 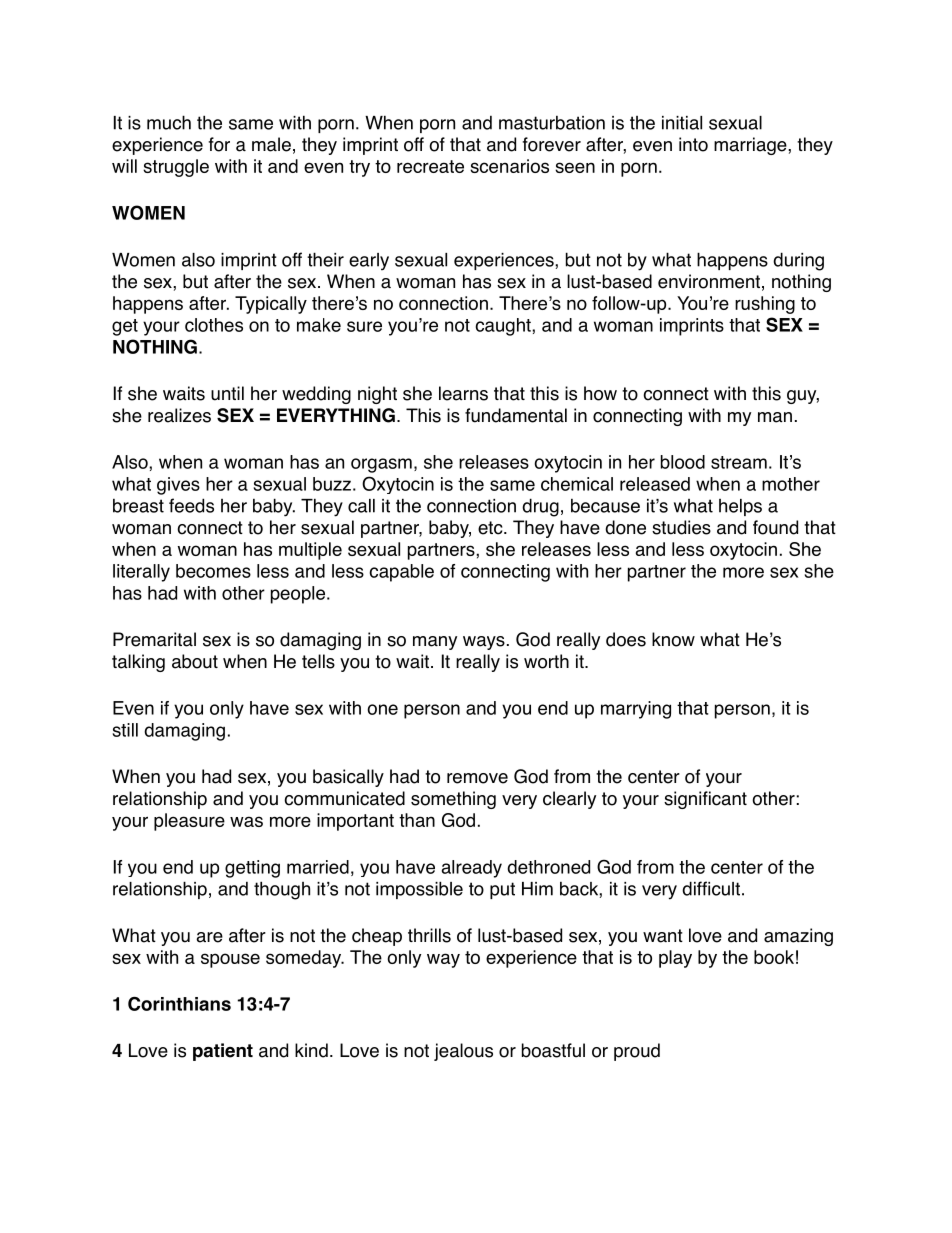 I want to click on becomes, so click(x=213, y=571).
